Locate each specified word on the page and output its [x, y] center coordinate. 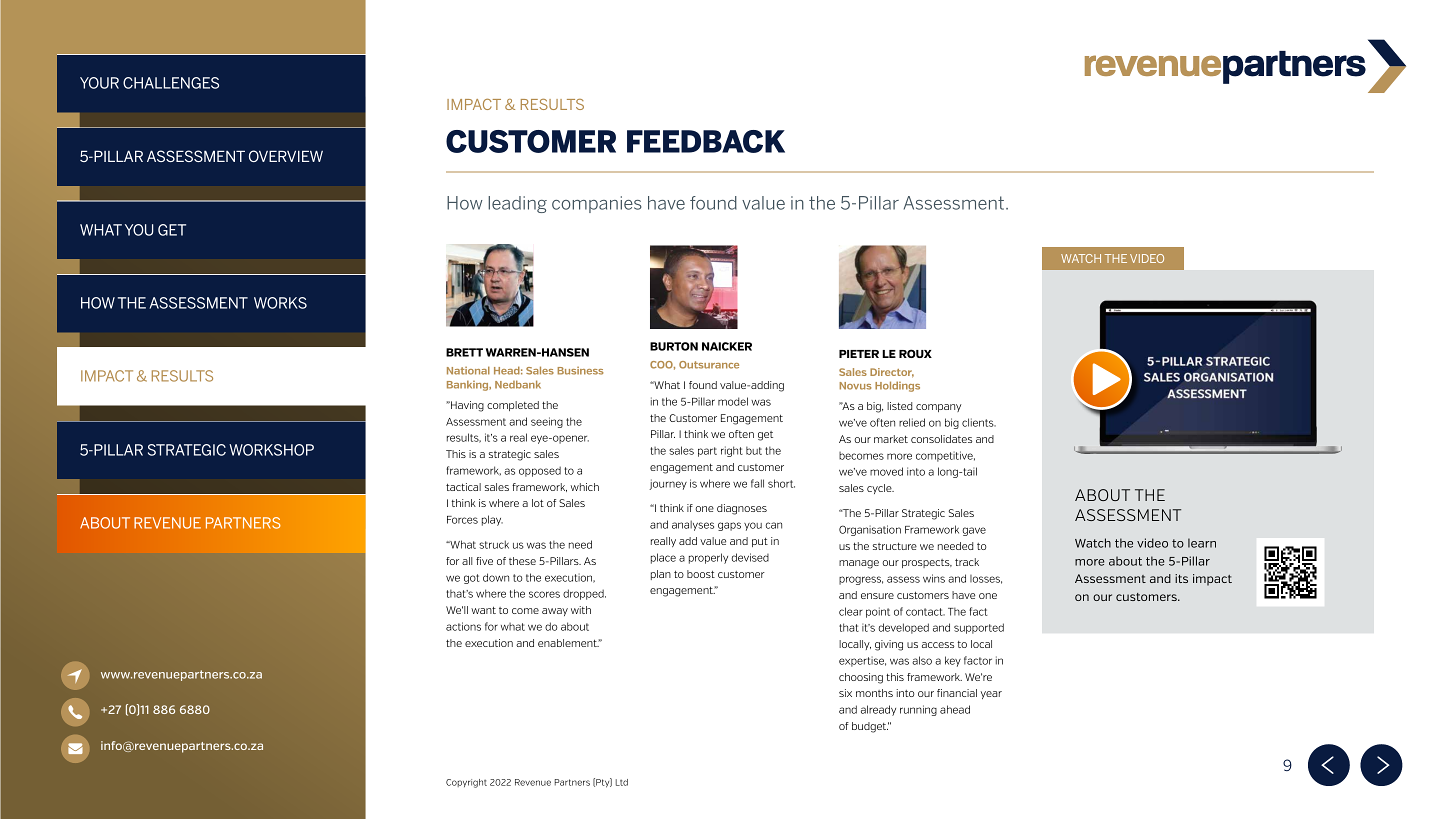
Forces [462, 520]
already [878, 710]
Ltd [622, 782]
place [663, 558]
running [918, 710]
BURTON [674, 346]
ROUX [915, 353]
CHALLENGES [171, 83]
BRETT [464, 352]
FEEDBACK [706, 141]
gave [974, 531]
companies [597, 204]
